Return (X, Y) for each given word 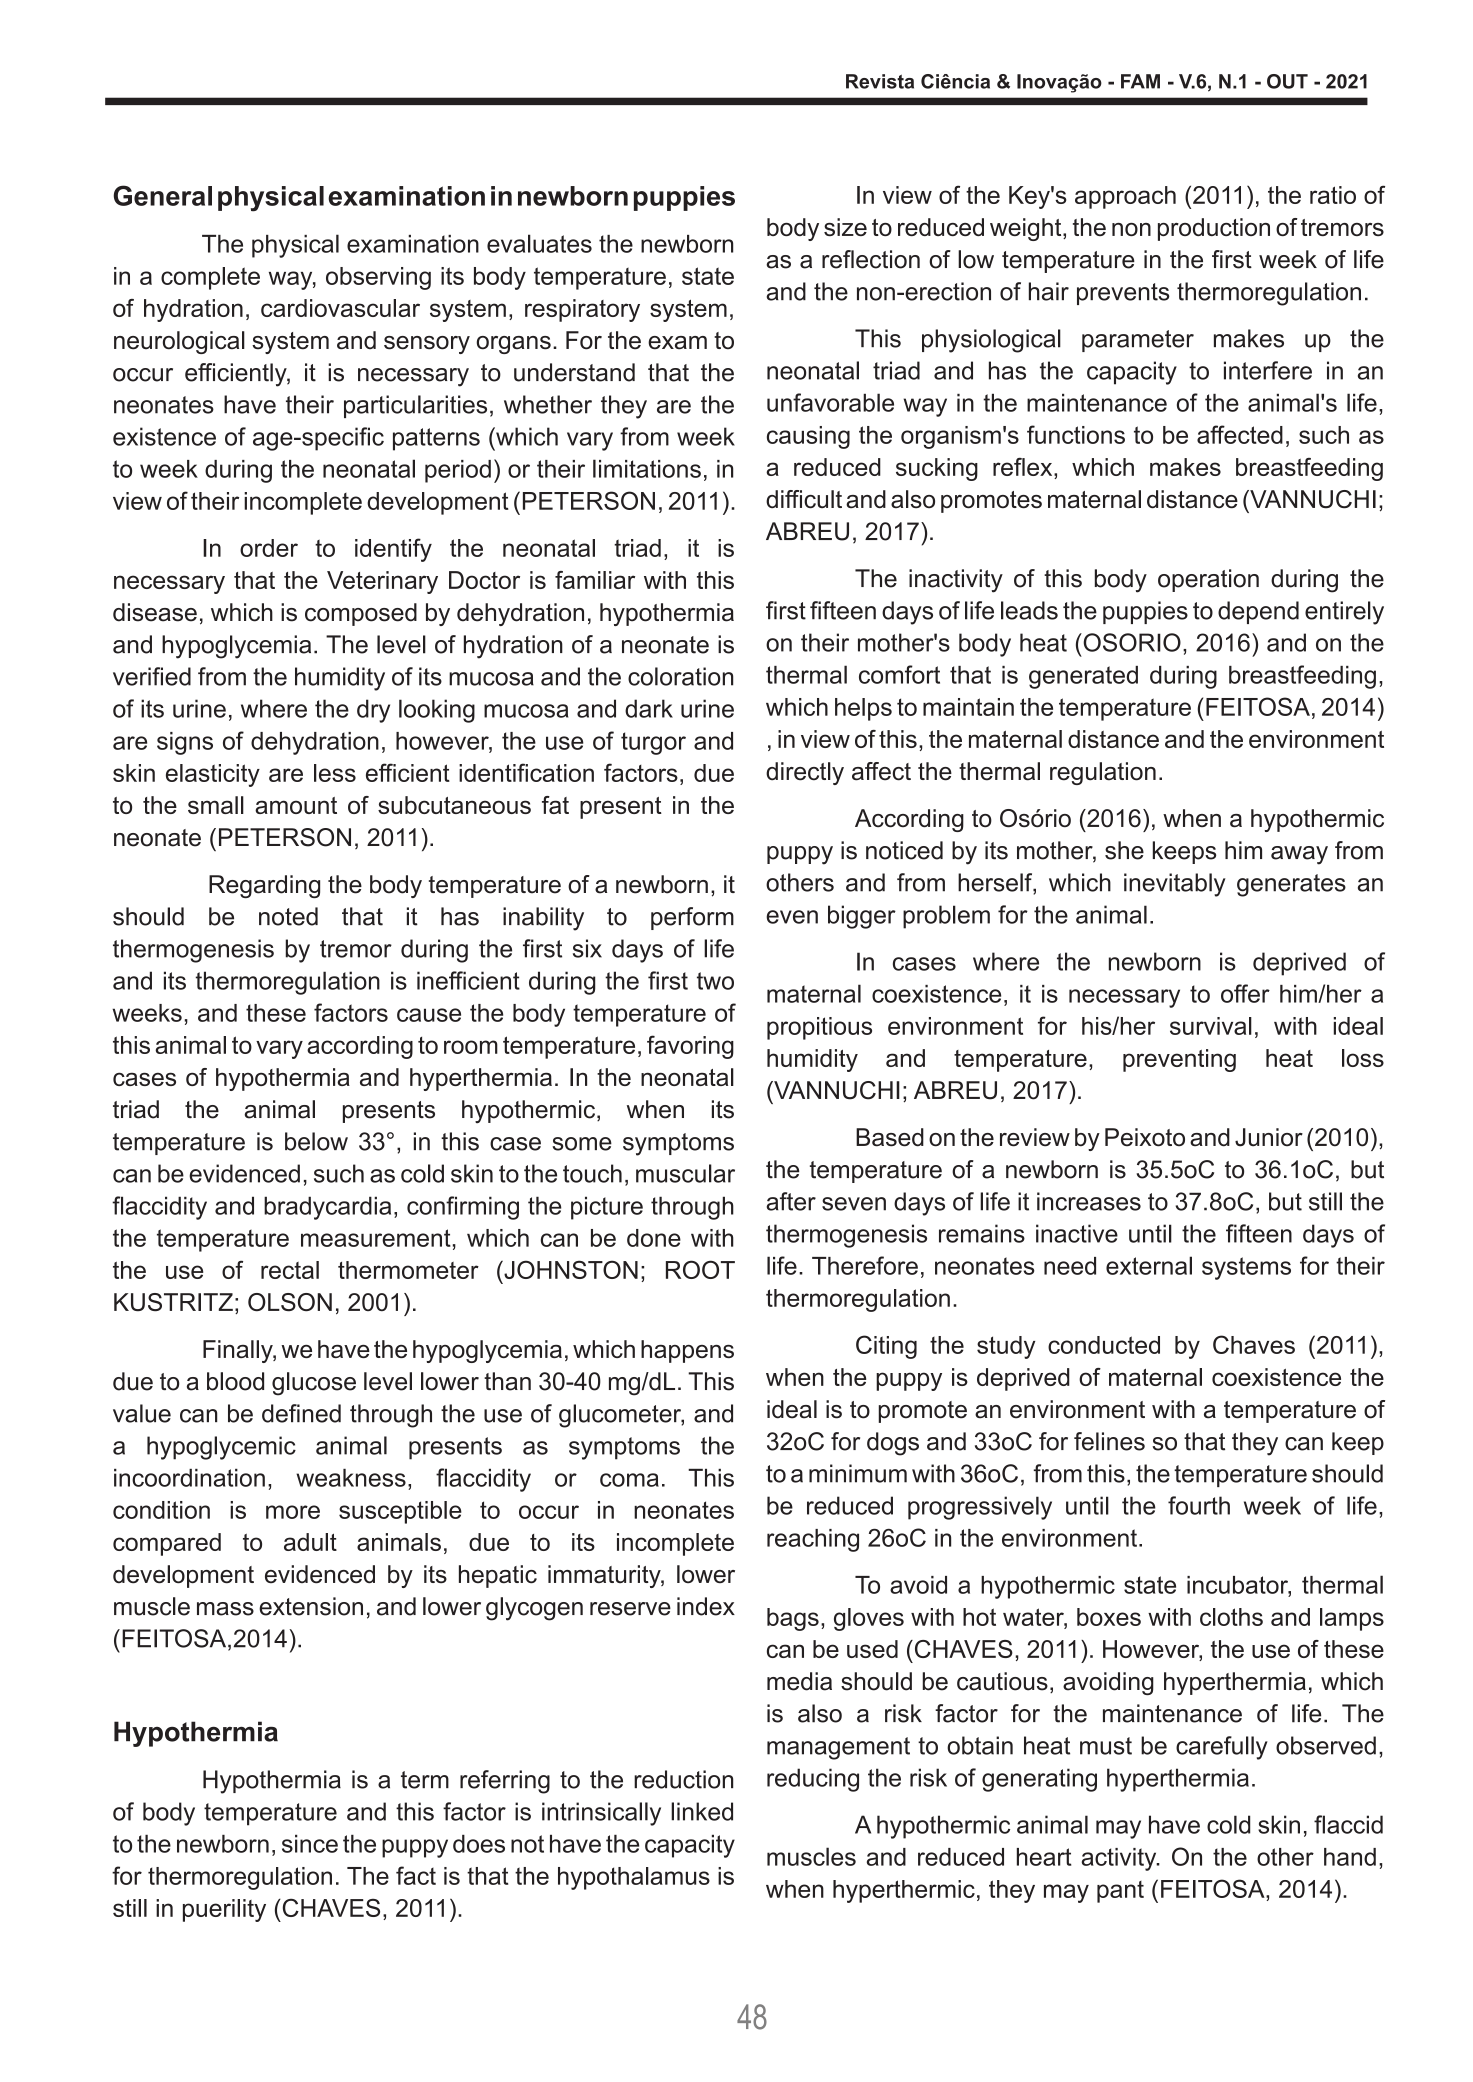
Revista (880, 81)
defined (301, 1413)
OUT (1287, 81)
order (269, 548)
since (310, 1844)
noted (288, 916)
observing (378, 278)
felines (1109, 1441)
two (715, 981)
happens (687, 1351)
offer (1245, 993)
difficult (804, 499)
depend (1258, 612)
